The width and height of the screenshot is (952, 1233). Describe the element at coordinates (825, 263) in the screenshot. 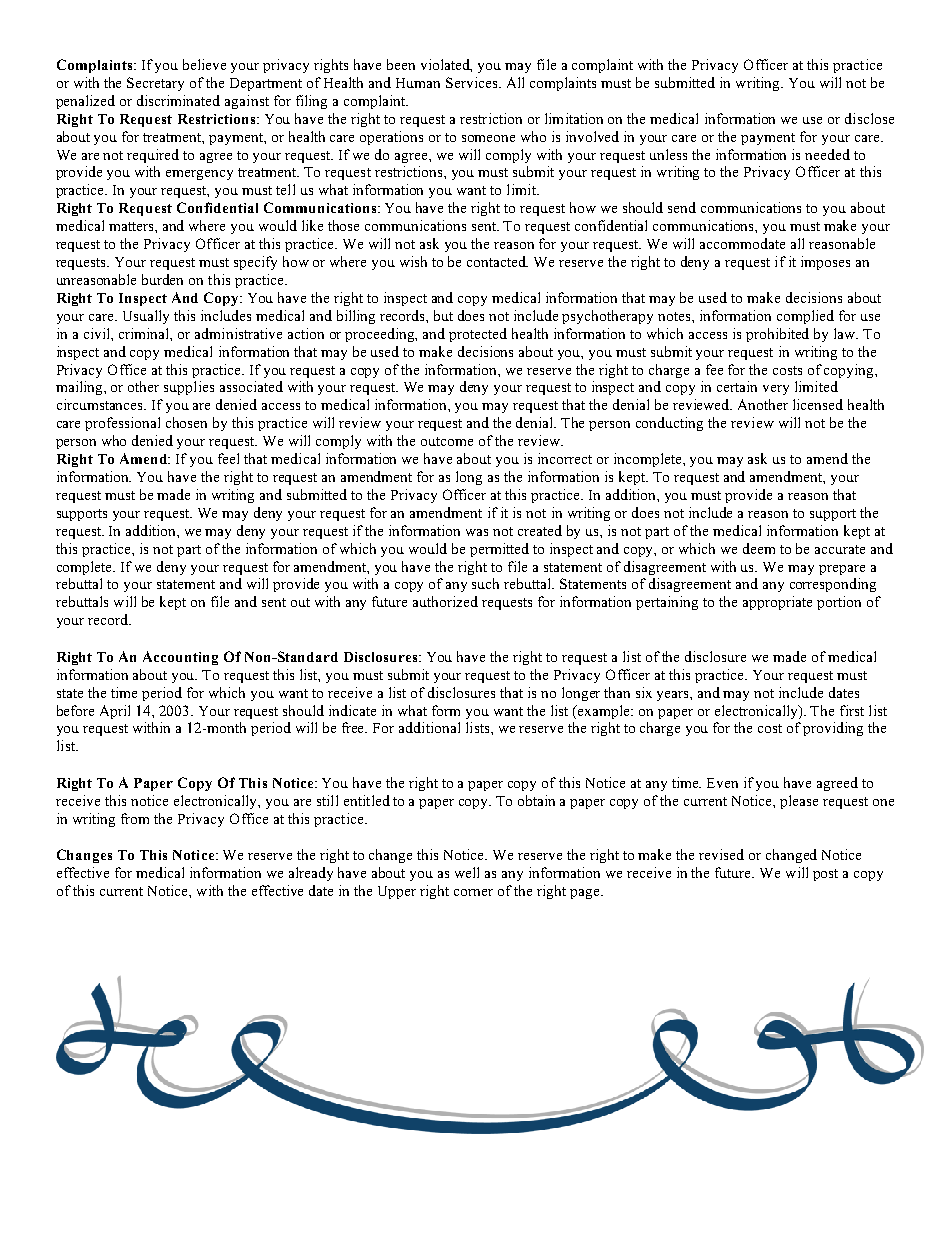

I see `imposes` at that location.
